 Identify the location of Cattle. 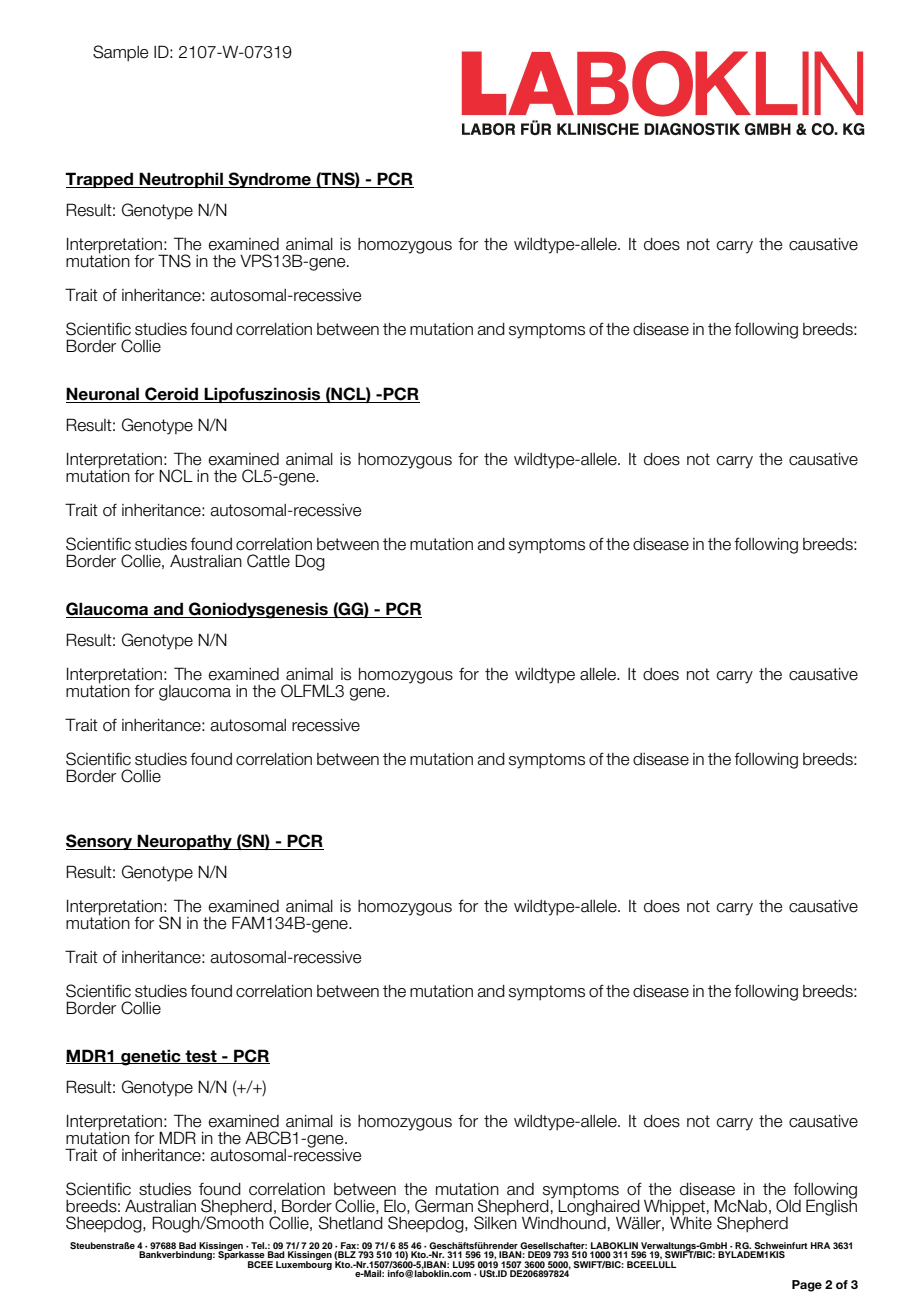
(268, 561).
